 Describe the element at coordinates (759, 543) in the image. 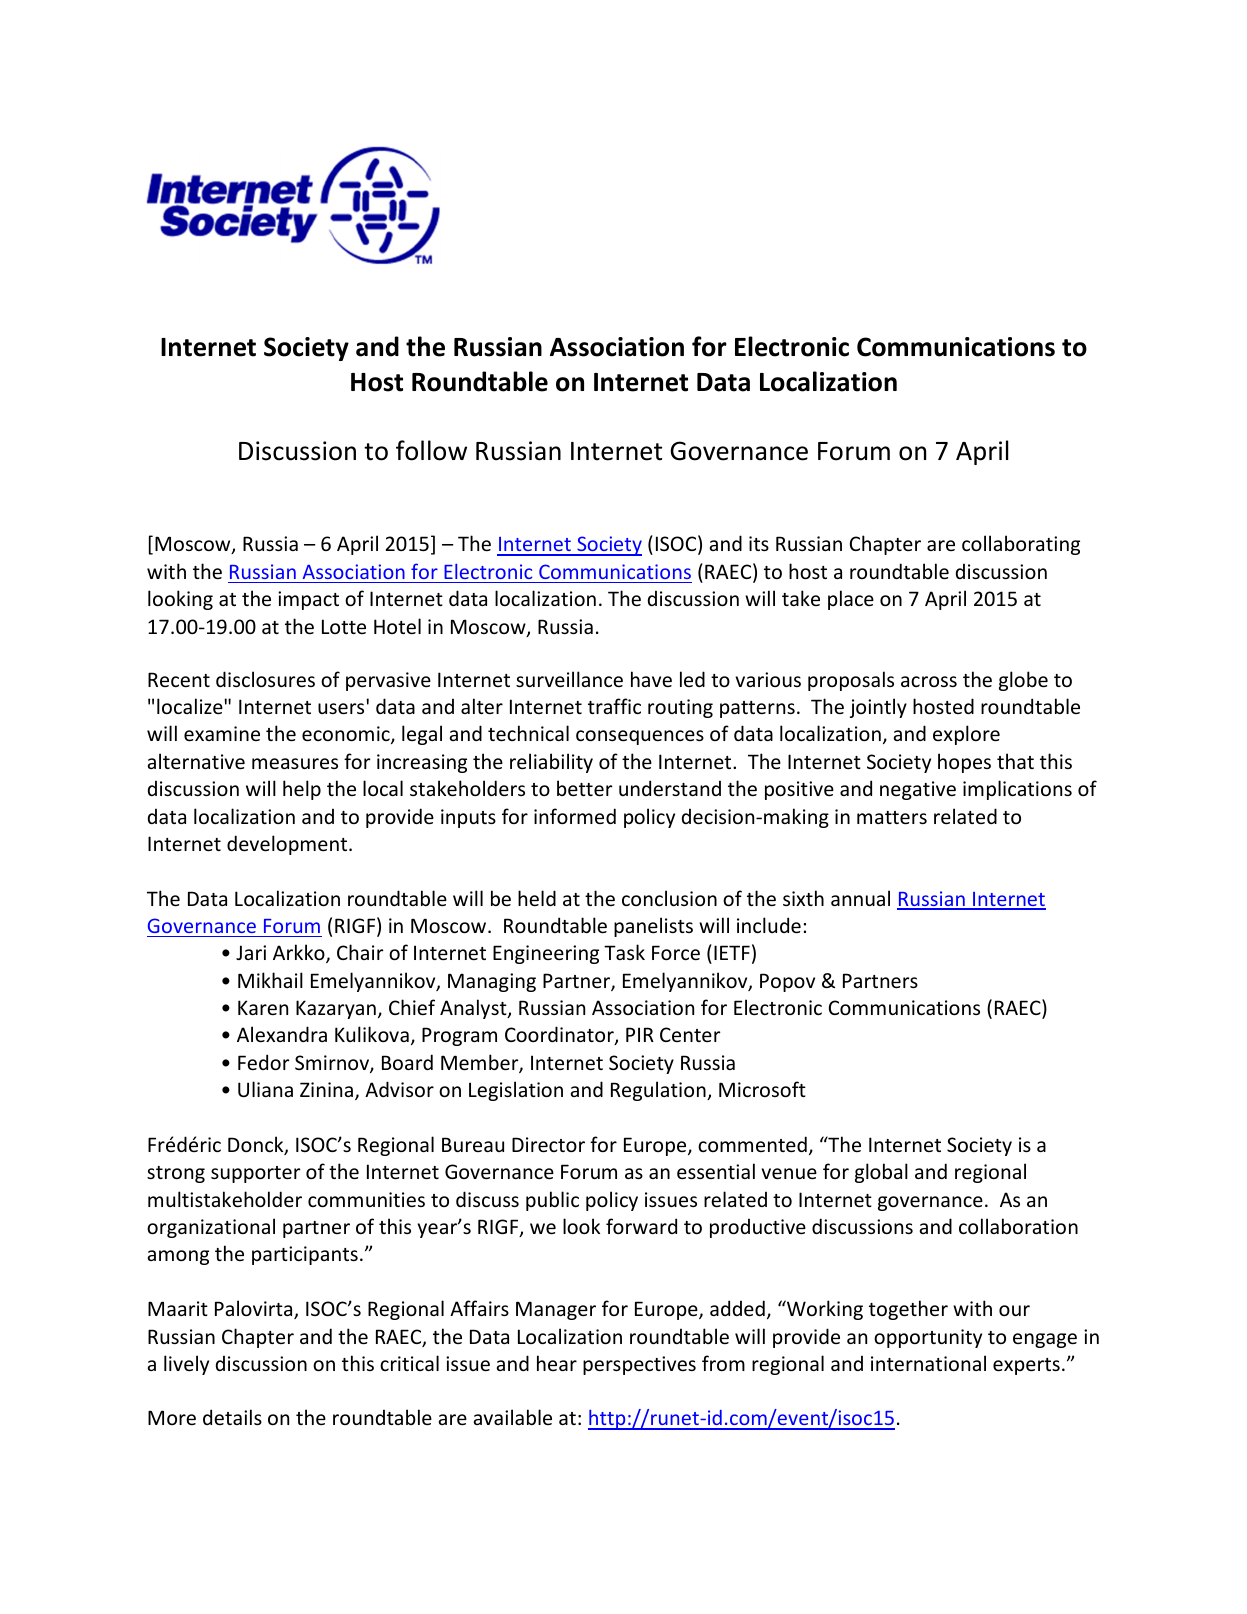

I see `its` at that location.
